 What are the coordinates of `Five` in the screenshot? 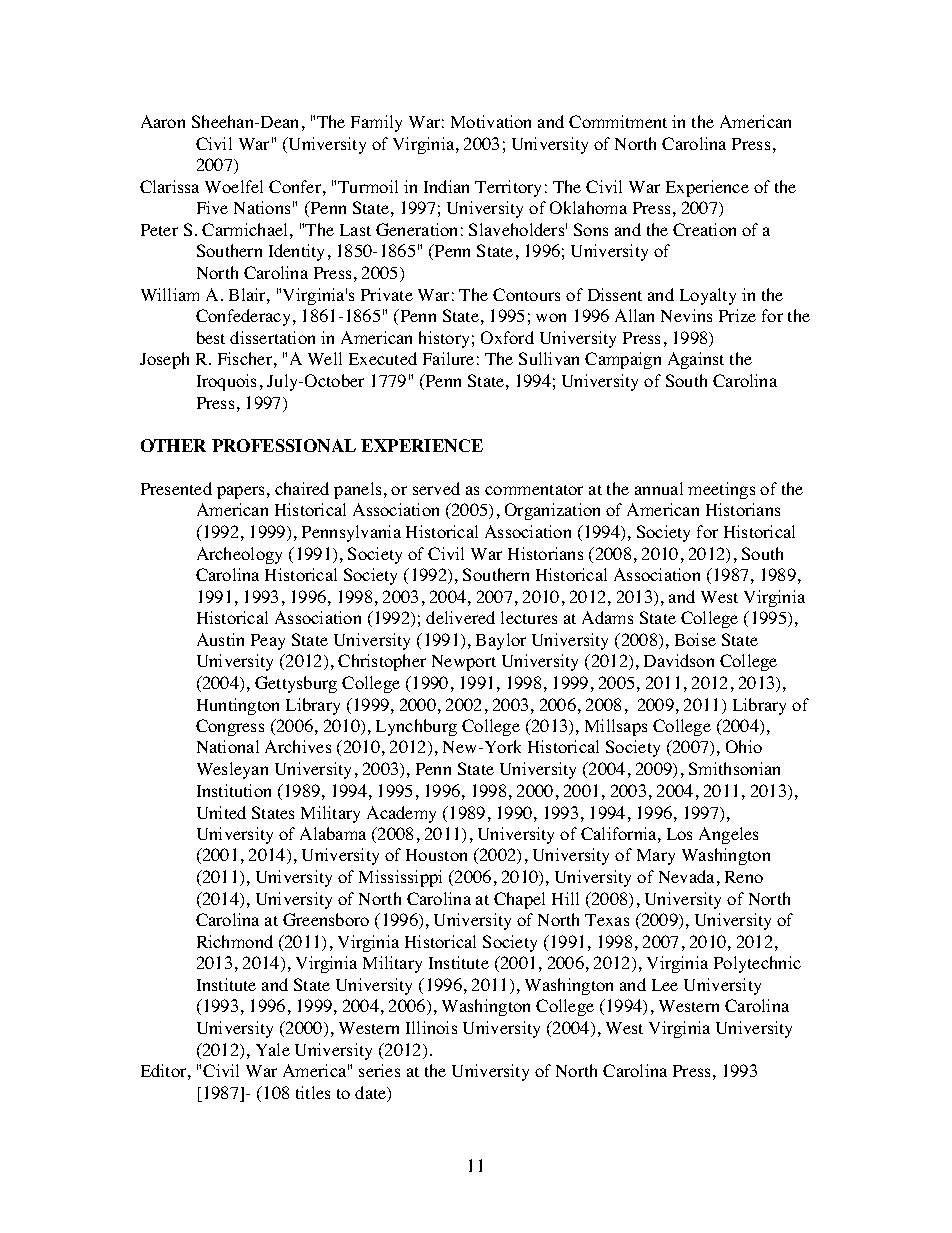 It's located at (212, 207).
